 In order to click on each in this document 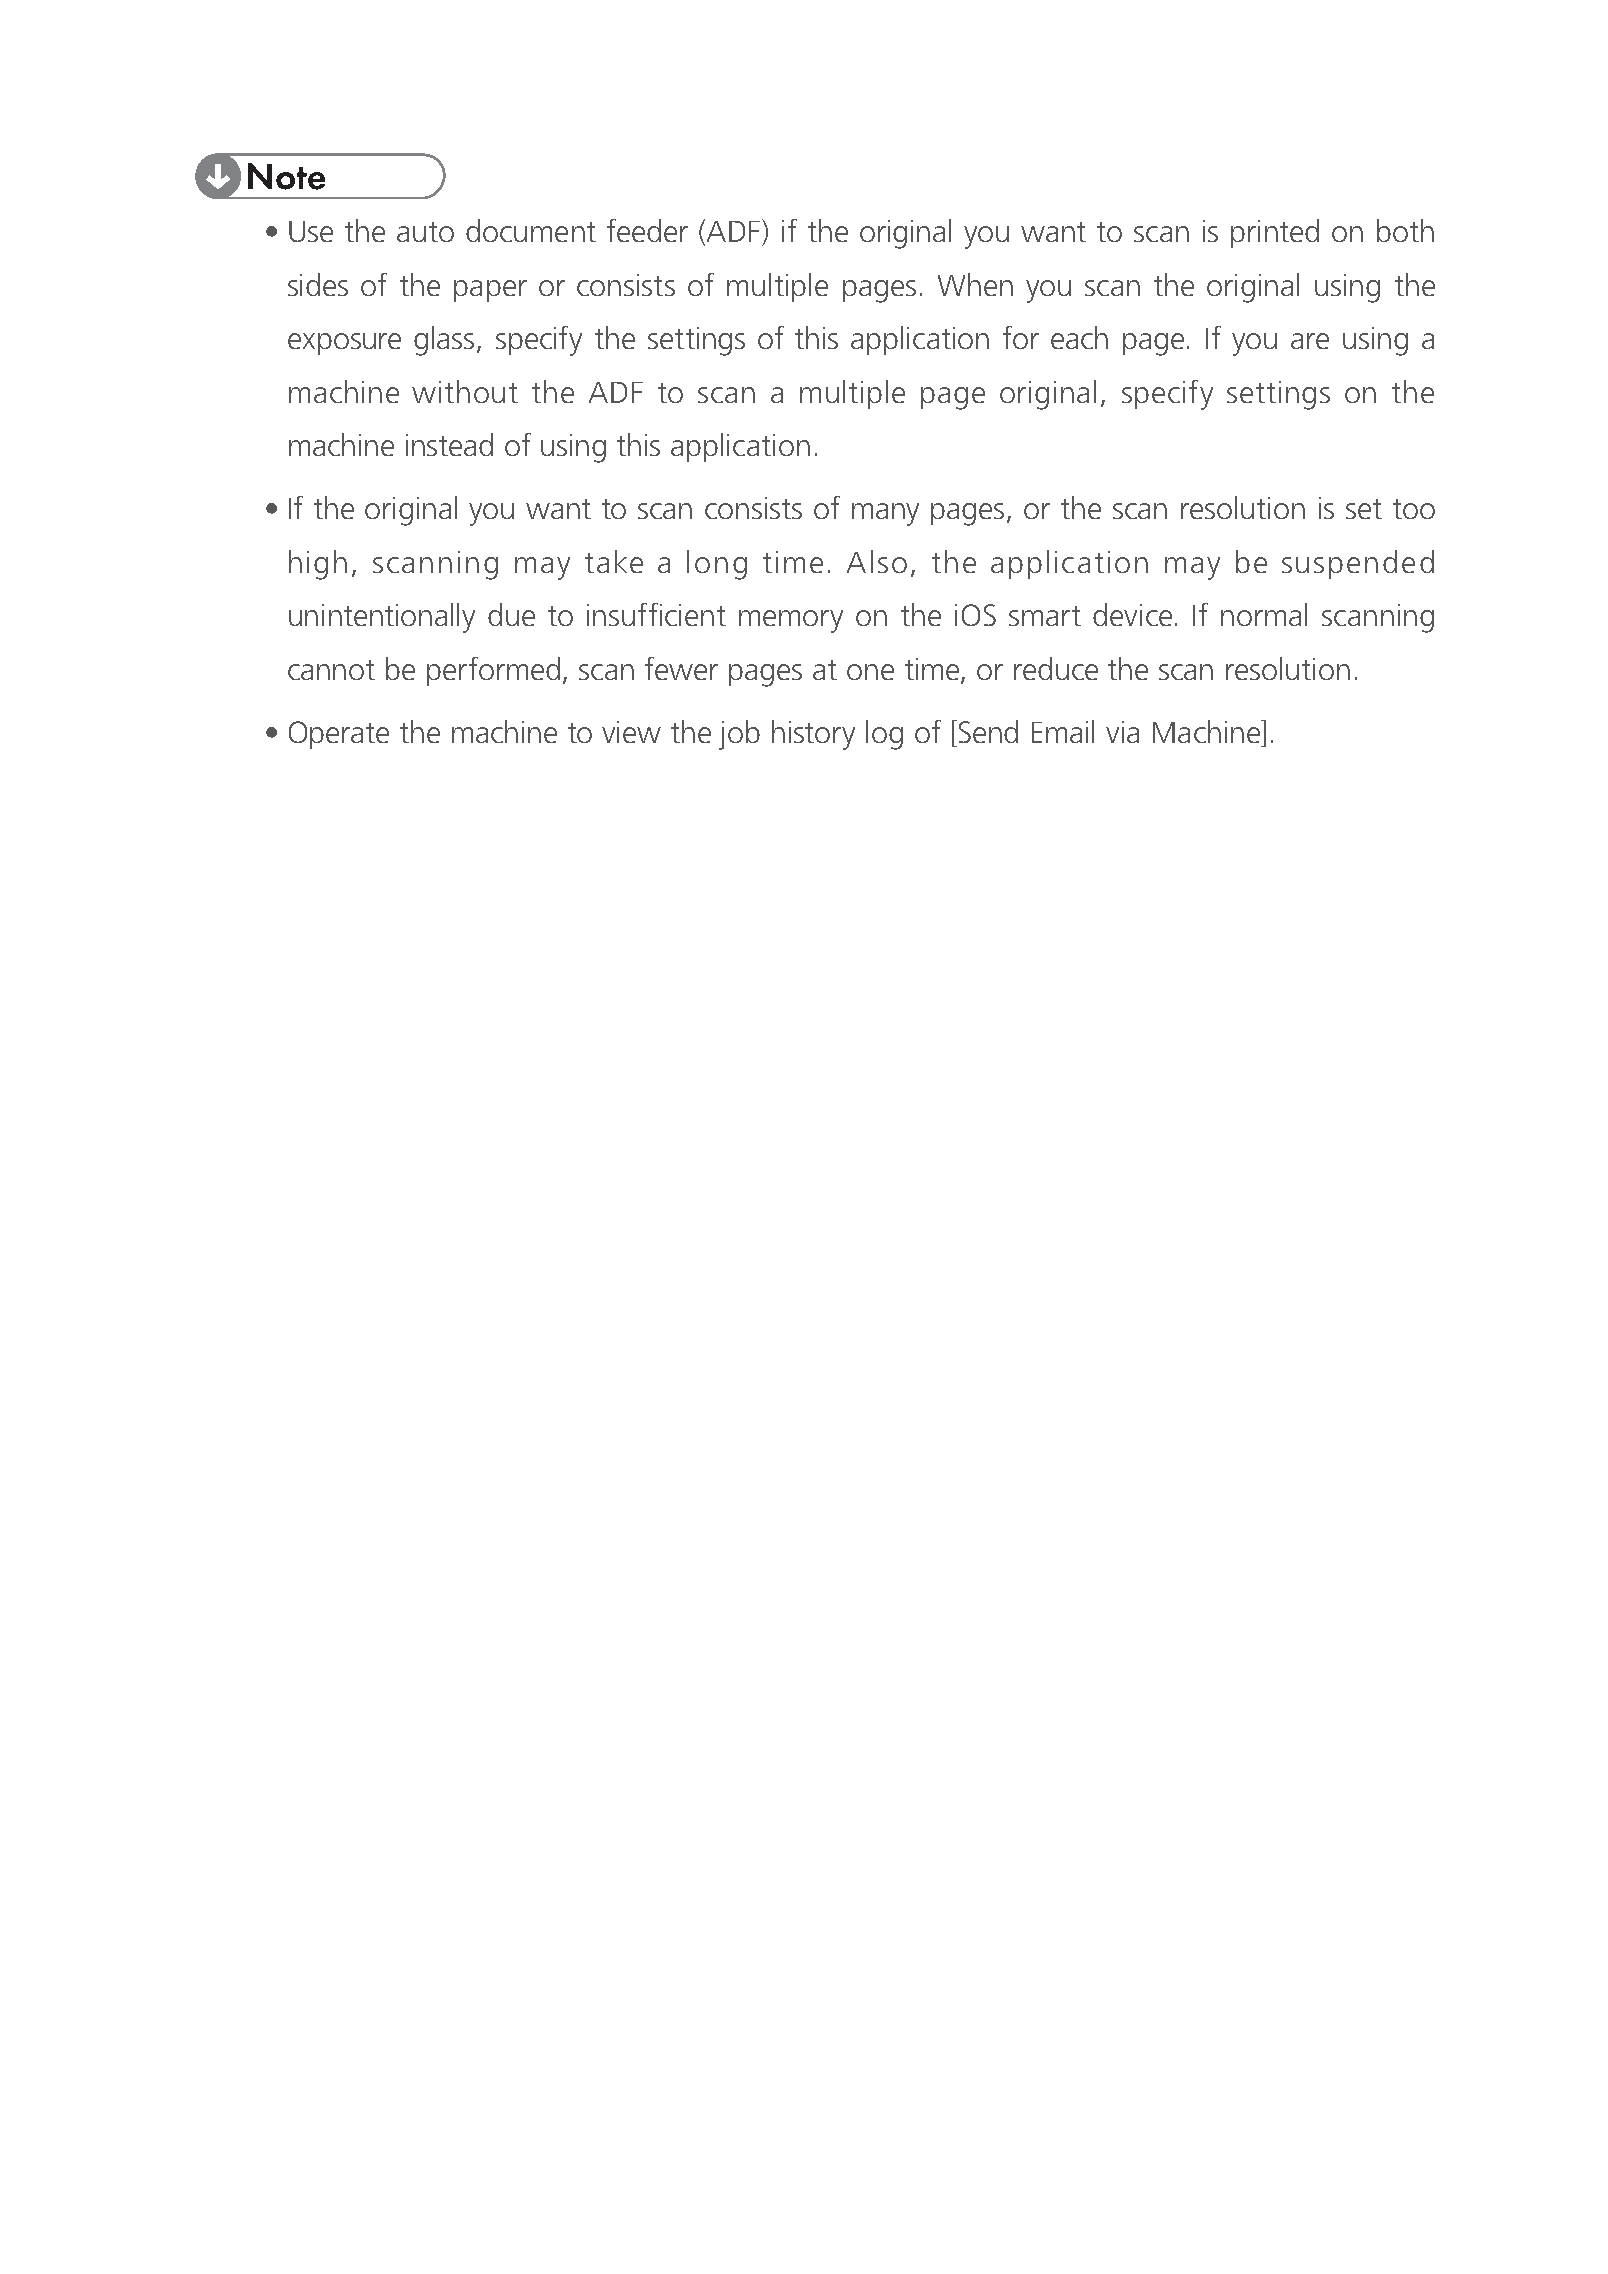, I will do `click(1079, 337)`.
